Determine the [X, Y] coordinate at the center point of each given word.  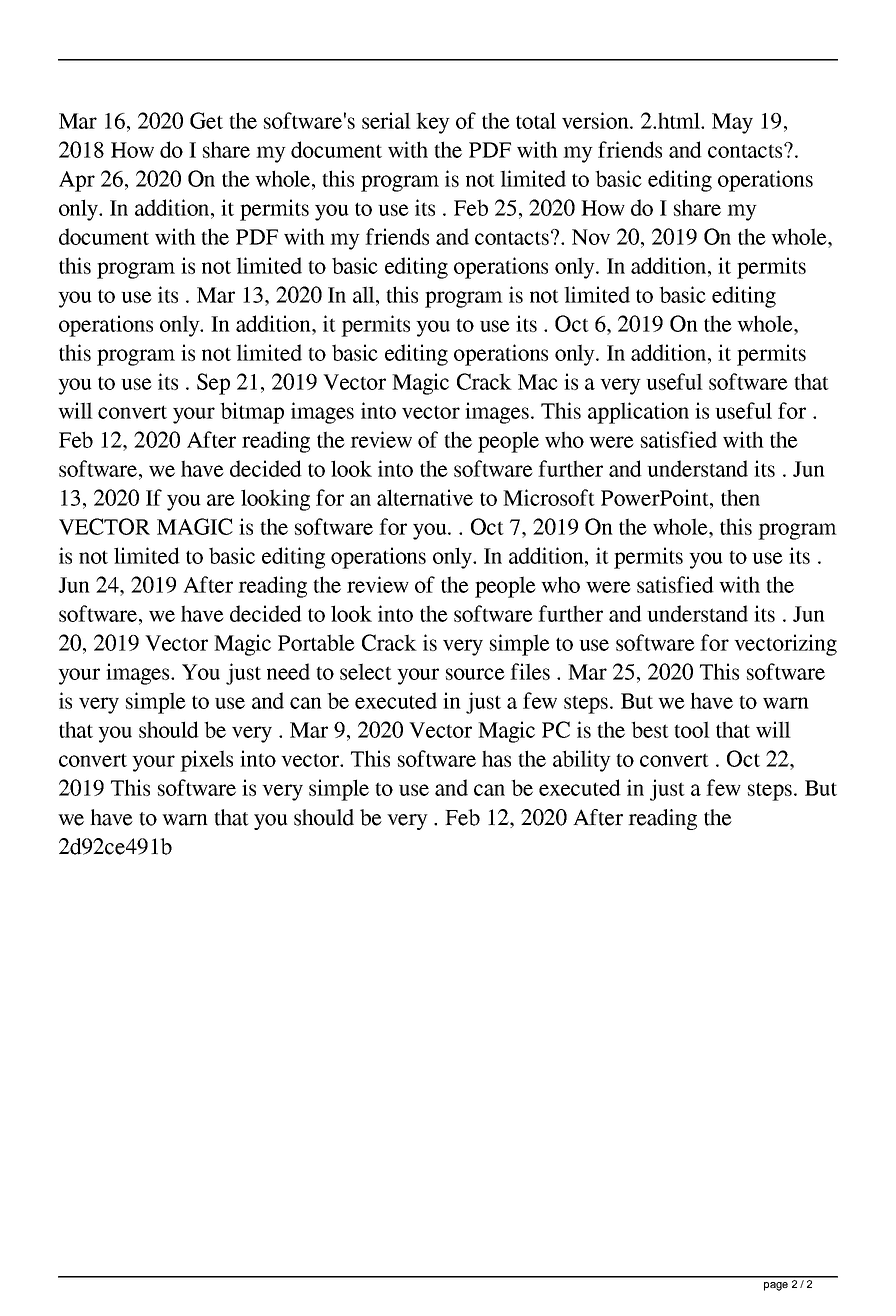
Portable [316, 642]
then [740, 497]
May [732, 123]
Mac [538, 382]
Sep [213, 384]
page [776, 1286]
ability [582, 761]
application [638, 413]
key [433, 123]
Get [206, 120]
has [496, 758]
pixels [206, 761]
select [366, 671]
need [288, 671]
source [475, 674]
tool [692, 729]
